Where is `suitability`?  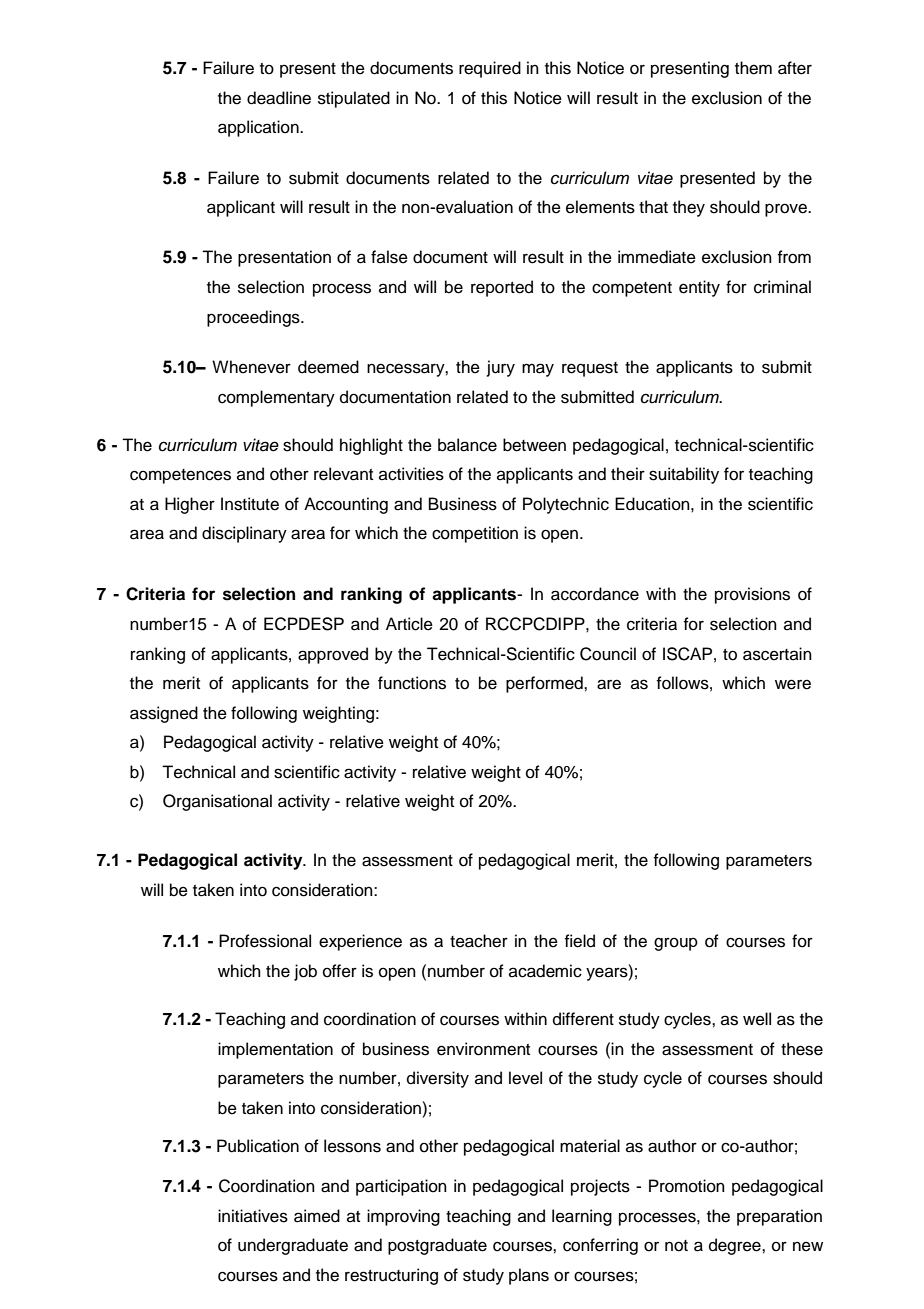
suitability is located at coordinates (684, 475).
